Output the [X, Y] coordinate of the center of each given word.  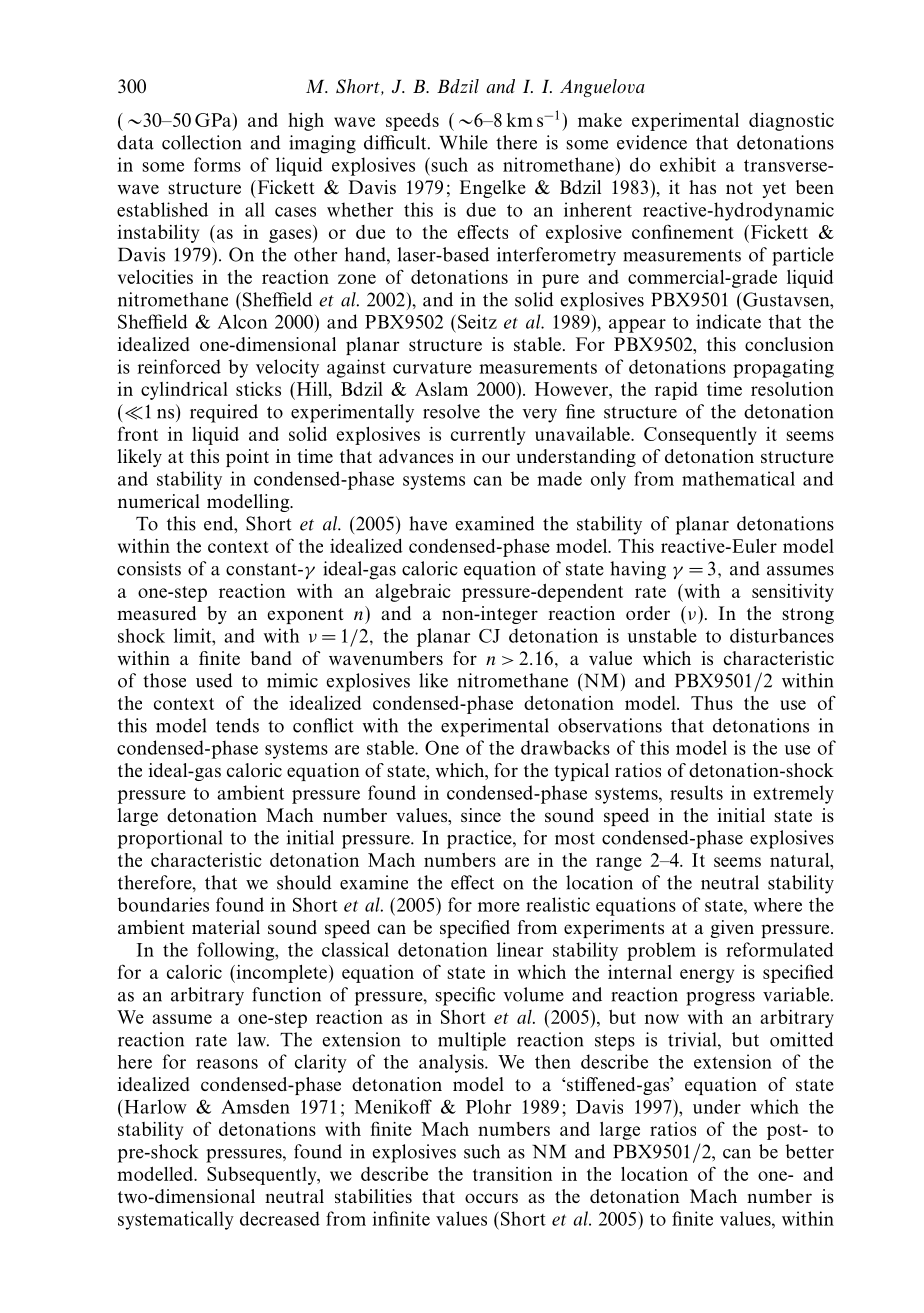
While [463, 142]
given [732, 929]
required [224, 413]
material [226, 927]
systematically [176, 1220]
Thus [712, 703]
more [499, 907]
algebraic [413, 593]
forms [217, 164]
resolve [451, 411]
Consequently [700, 436]
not [739, 188]
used [214, 680]
